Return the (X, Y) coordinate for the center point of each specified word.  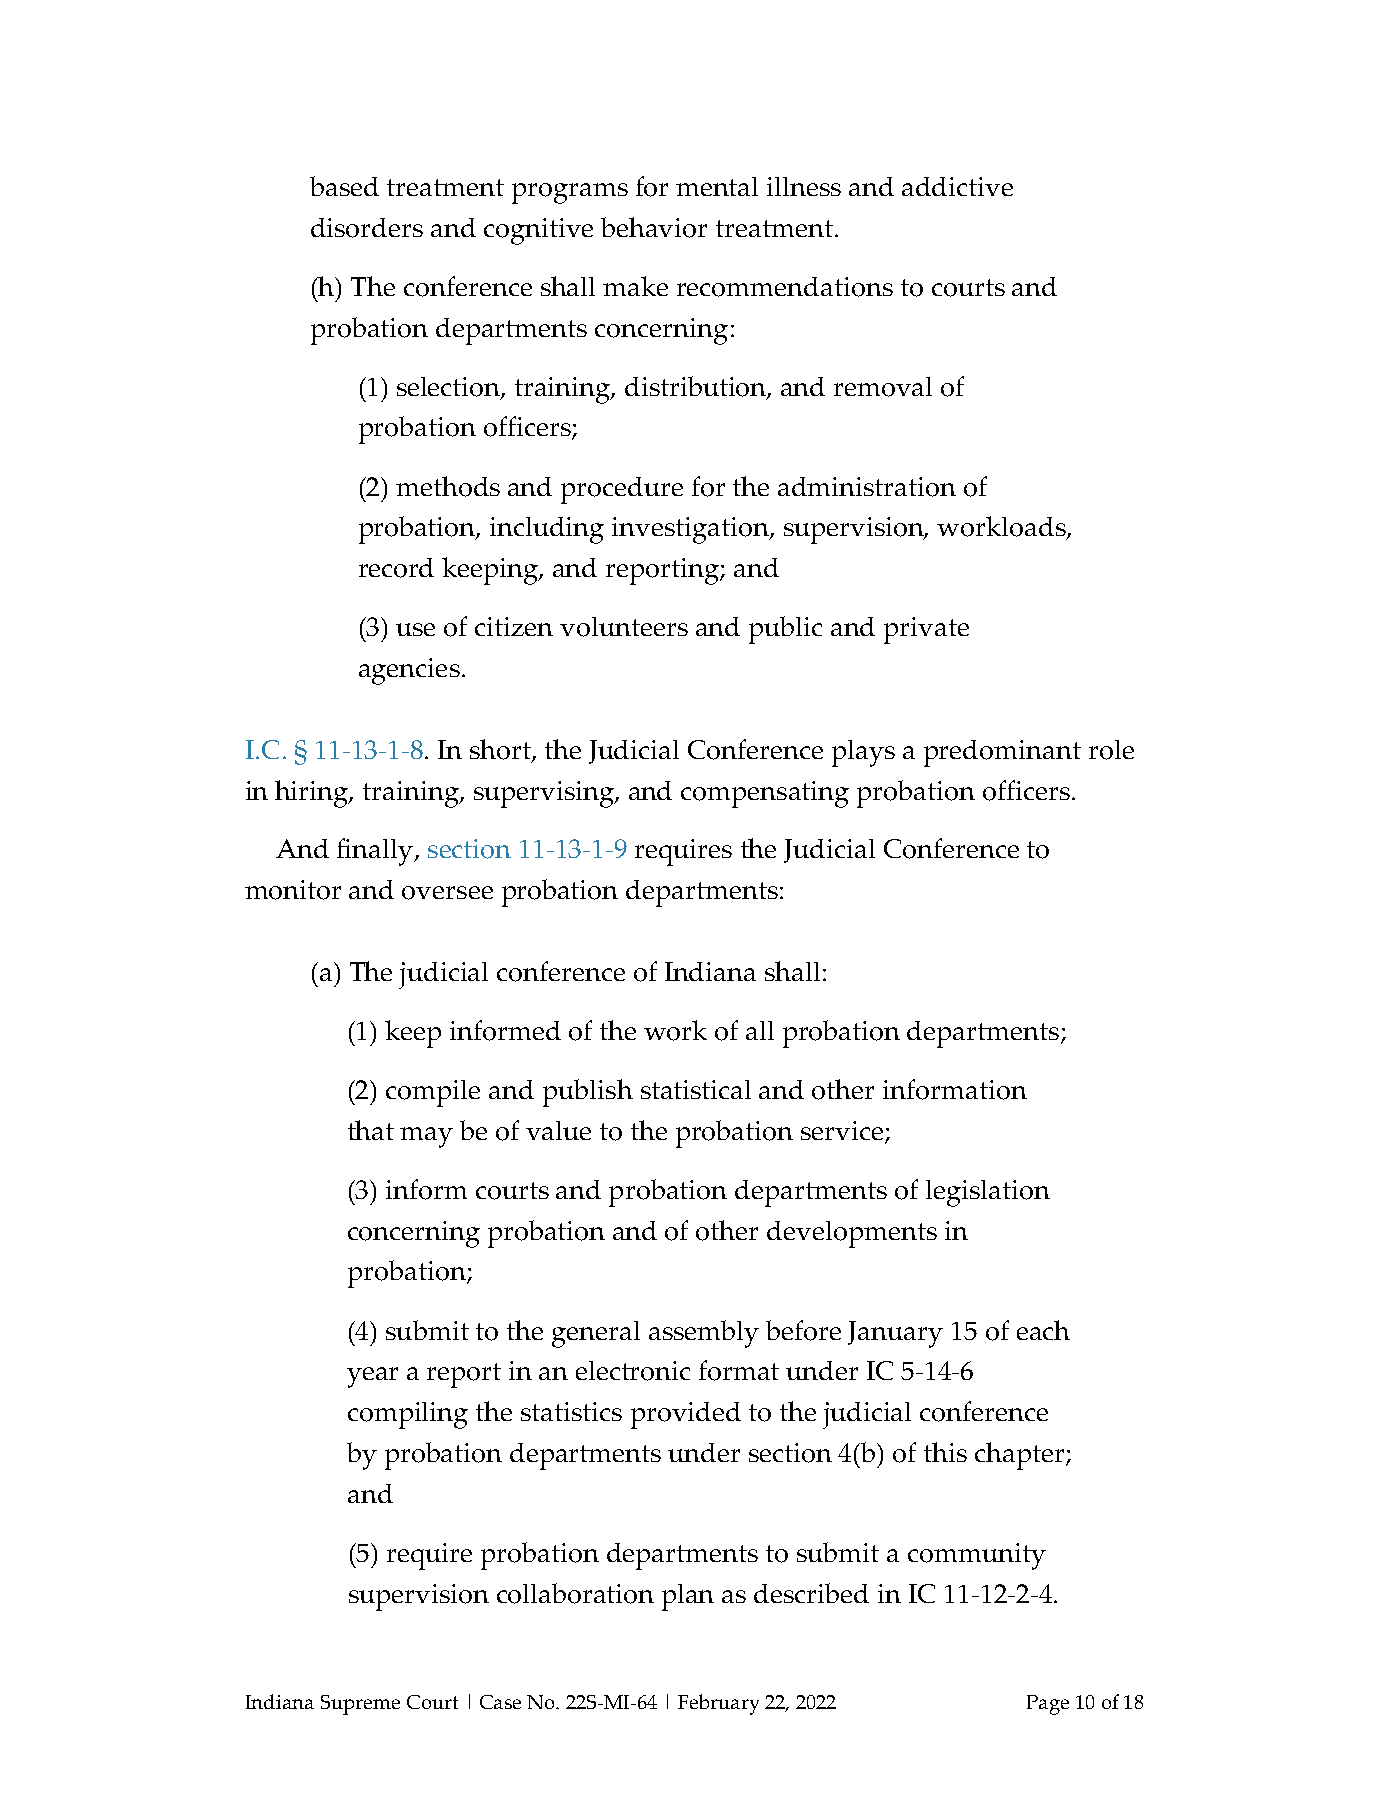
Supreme (360, 1705)
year (372, 1377)
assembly (704, 1334)
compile (433, 1093)
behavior (654, 227)
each (1043, 1330)
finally (376, 852)
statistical (696, 1089)
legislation (988, 1193)
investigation (691, 530)
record (396, 568)
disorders (367, 228)
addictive (957, 186)
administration (867, 487)
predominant (1002, 753)
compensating (765, 794)
